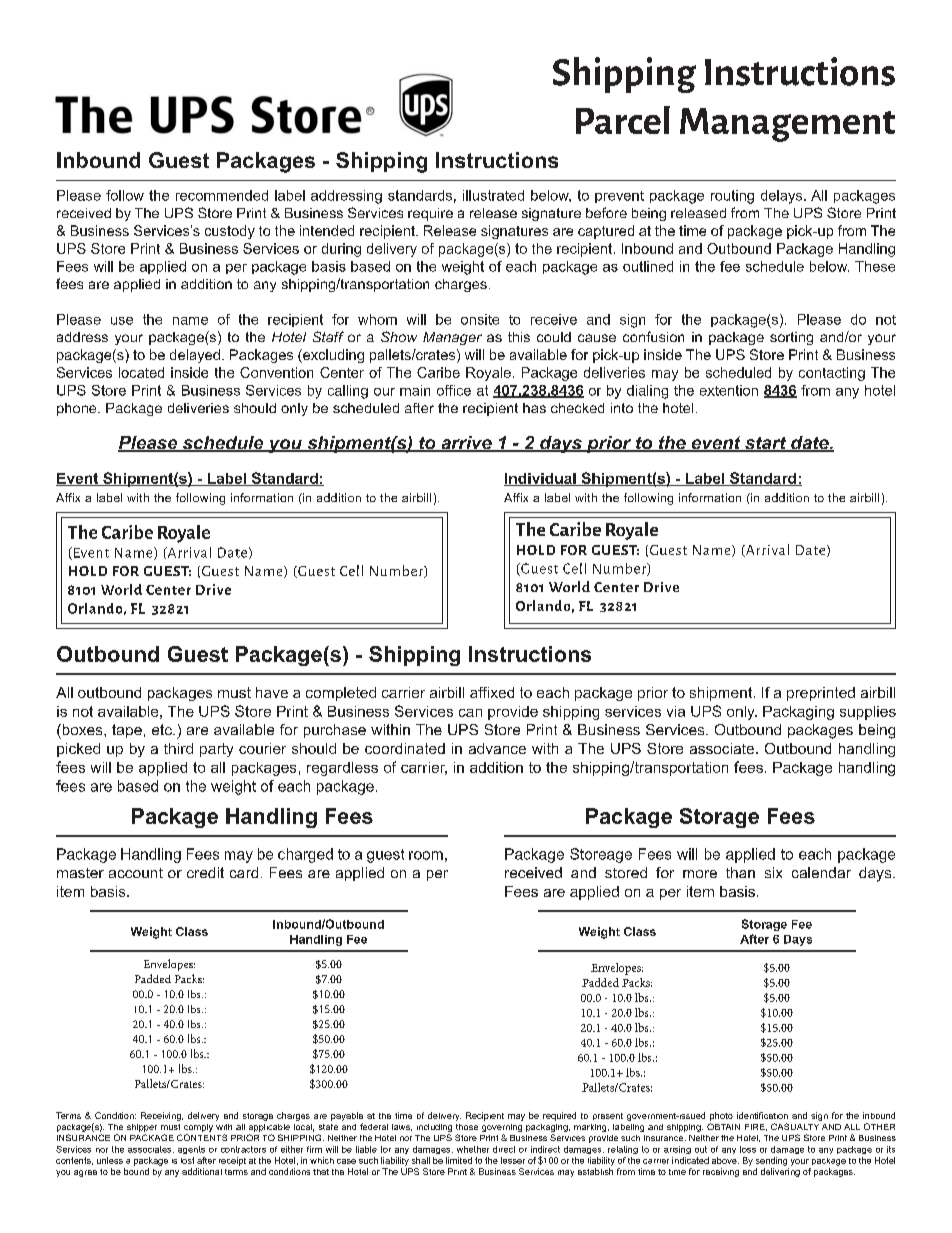  I want to click on have, so click(272, 692).
